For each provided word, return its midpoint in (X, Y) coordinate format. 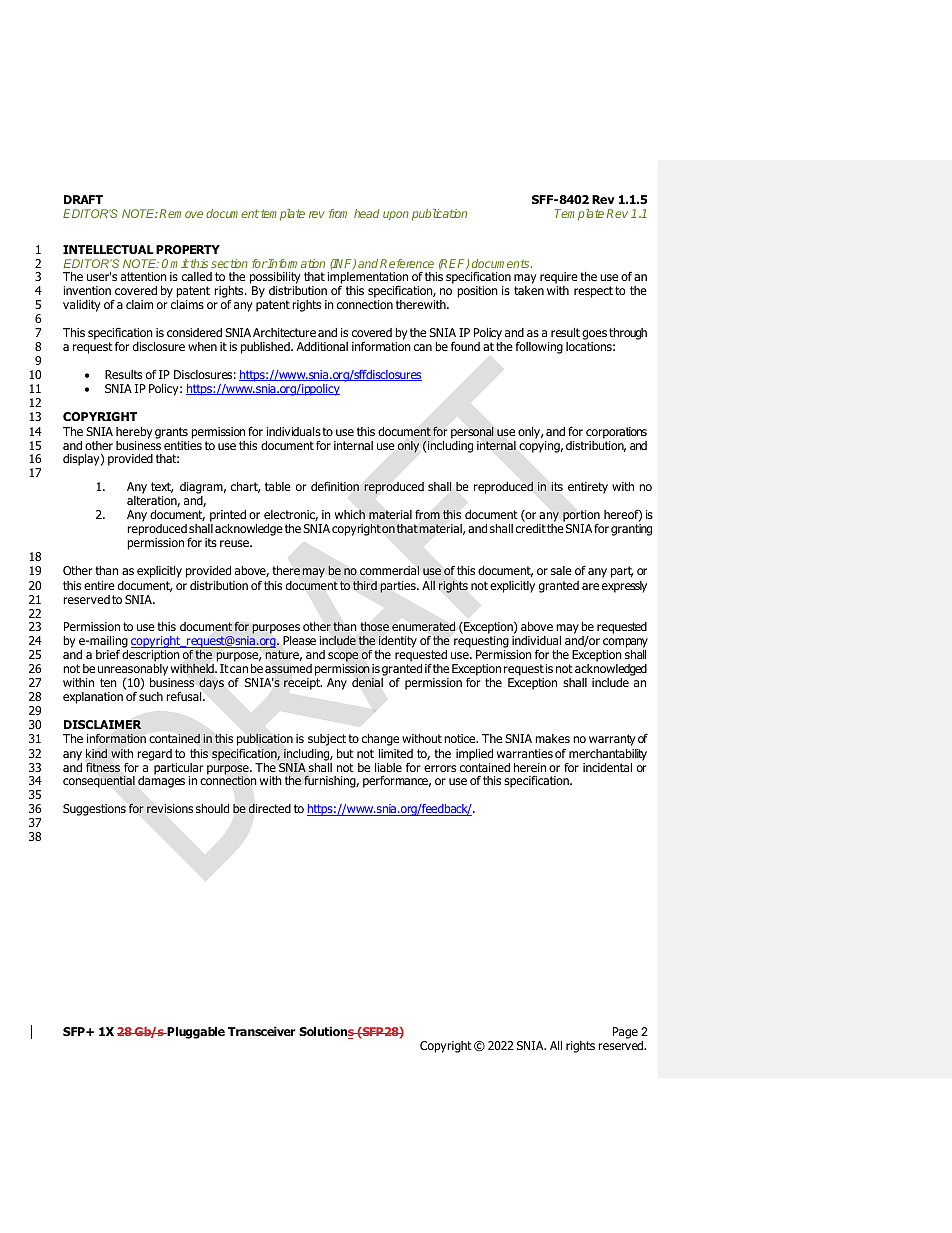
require (559, 278)
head (367, 213)
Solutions (327, 1033)
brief (108, 654)
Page (625, 1033)
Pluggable (195, 1033)
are (590, 586)
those (375, 626)
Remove (181, 213)
